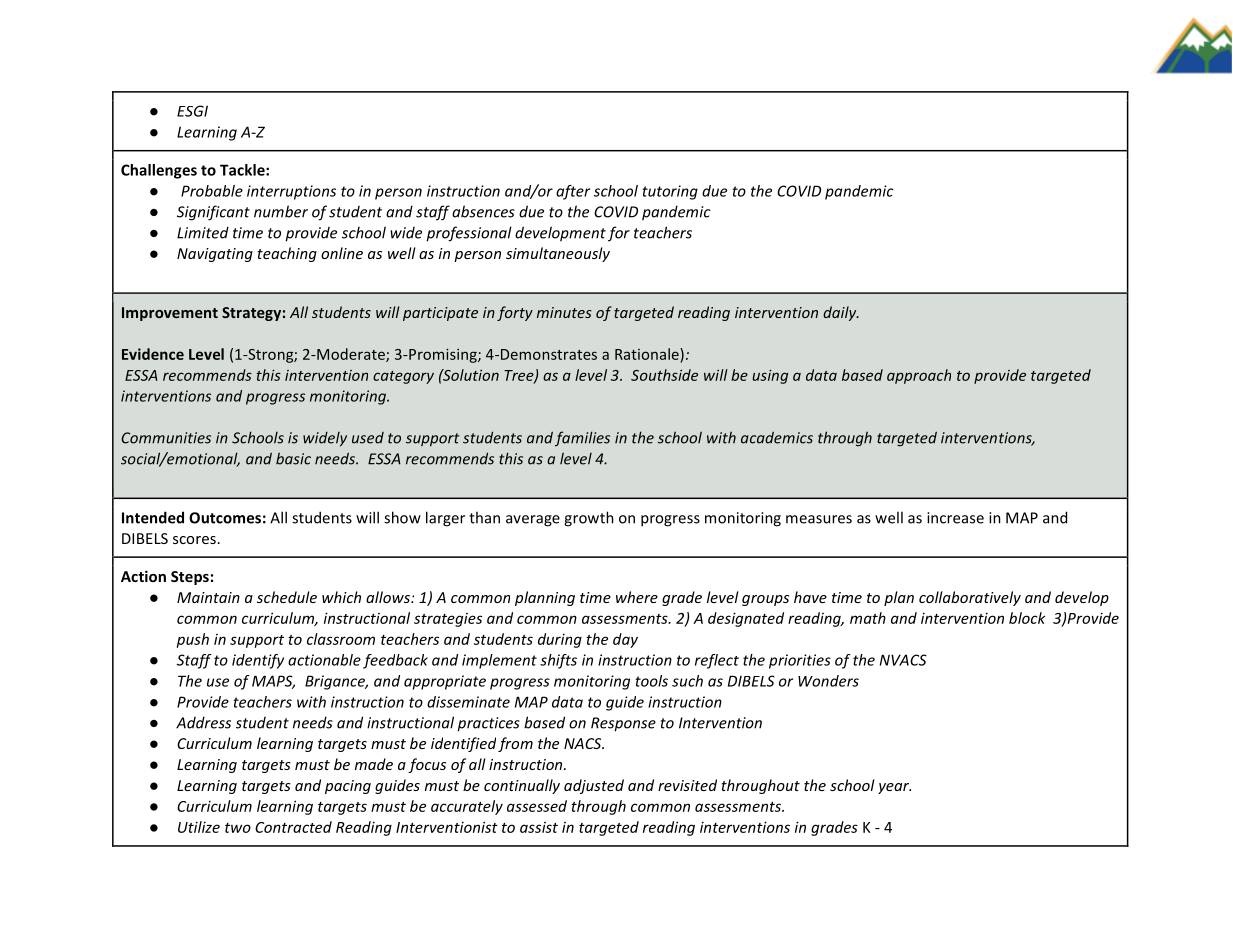 Image resolution: width=1233 pixels, height=952 pixels. What do you see at coordinates (291, 192) in the screenshot?
I see `interruptions` at bounding box center [291, 192].
